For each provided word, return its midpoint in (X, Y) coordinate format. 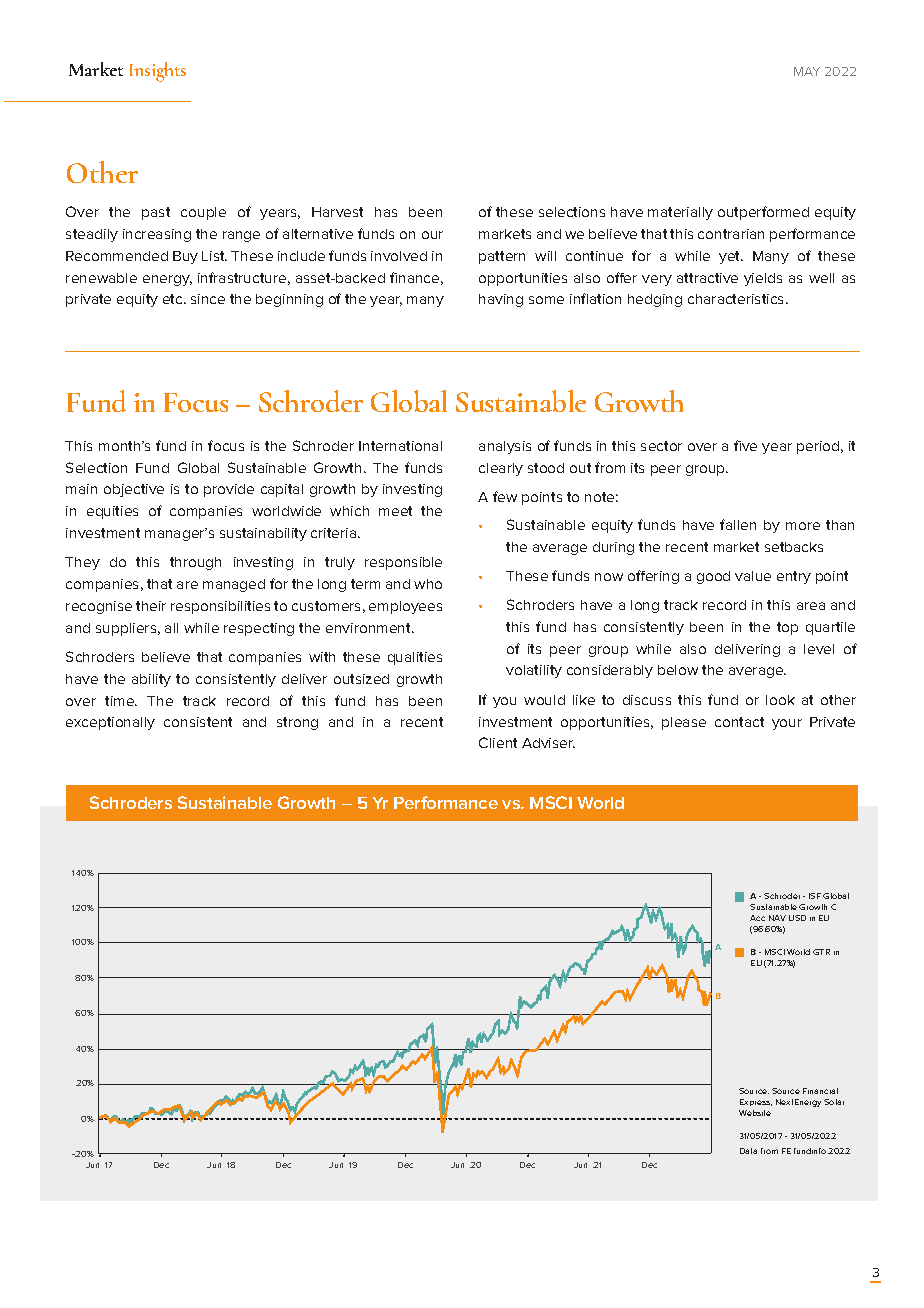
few (505, 496)
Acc (757, 918)
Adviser (548, 743)
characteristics (737, 299)
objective (134, 490)
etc (174, 299)
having (501, 300)
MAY (807, 71)
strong (297, 723)
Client (498, 742)
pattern (502, 257)
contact (739, 722)
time (121, 701)
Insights (158, 72)
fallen (738, 524)
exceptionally (110, 723)
